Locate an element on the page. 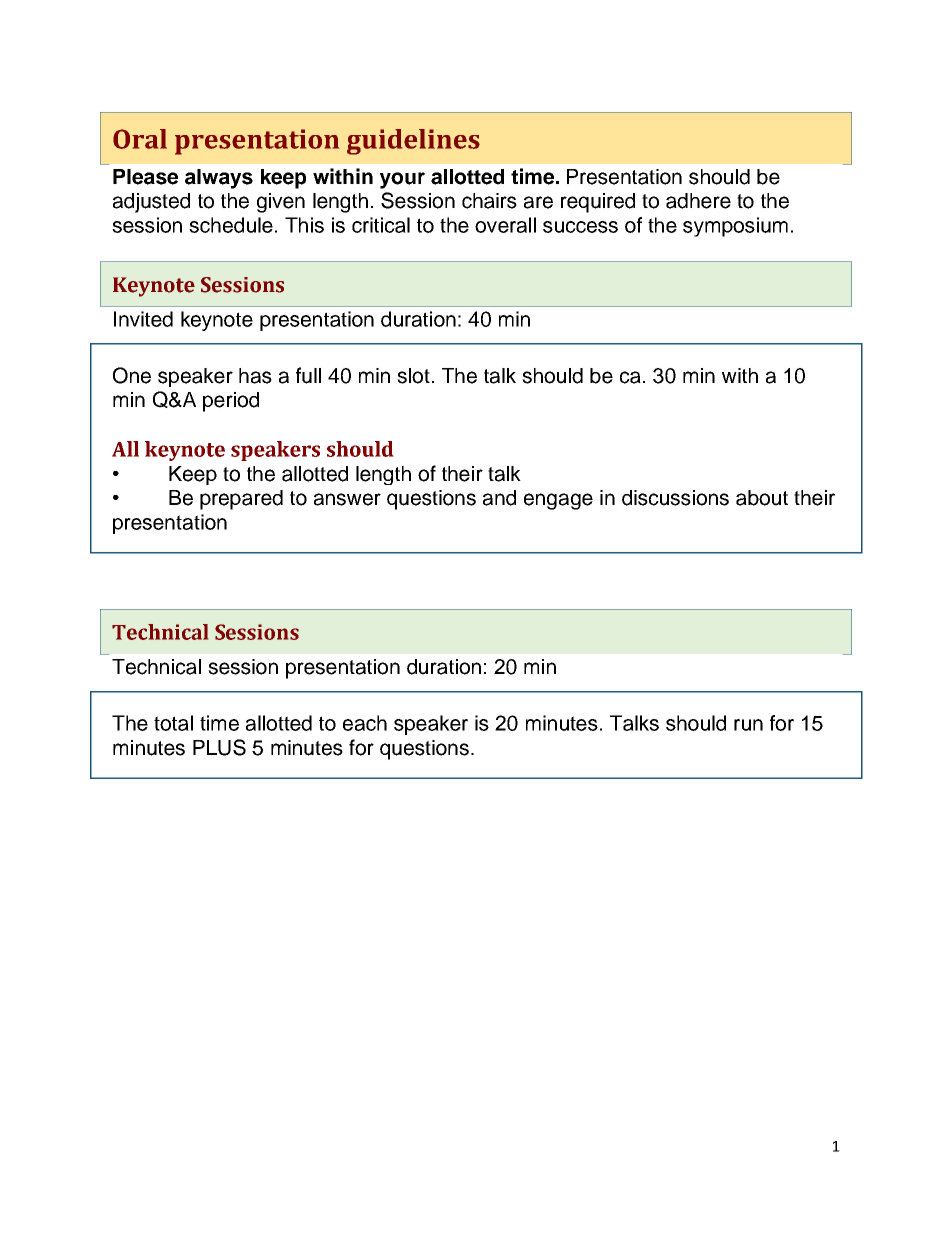  discussions is located at coordinates (675, 498).
